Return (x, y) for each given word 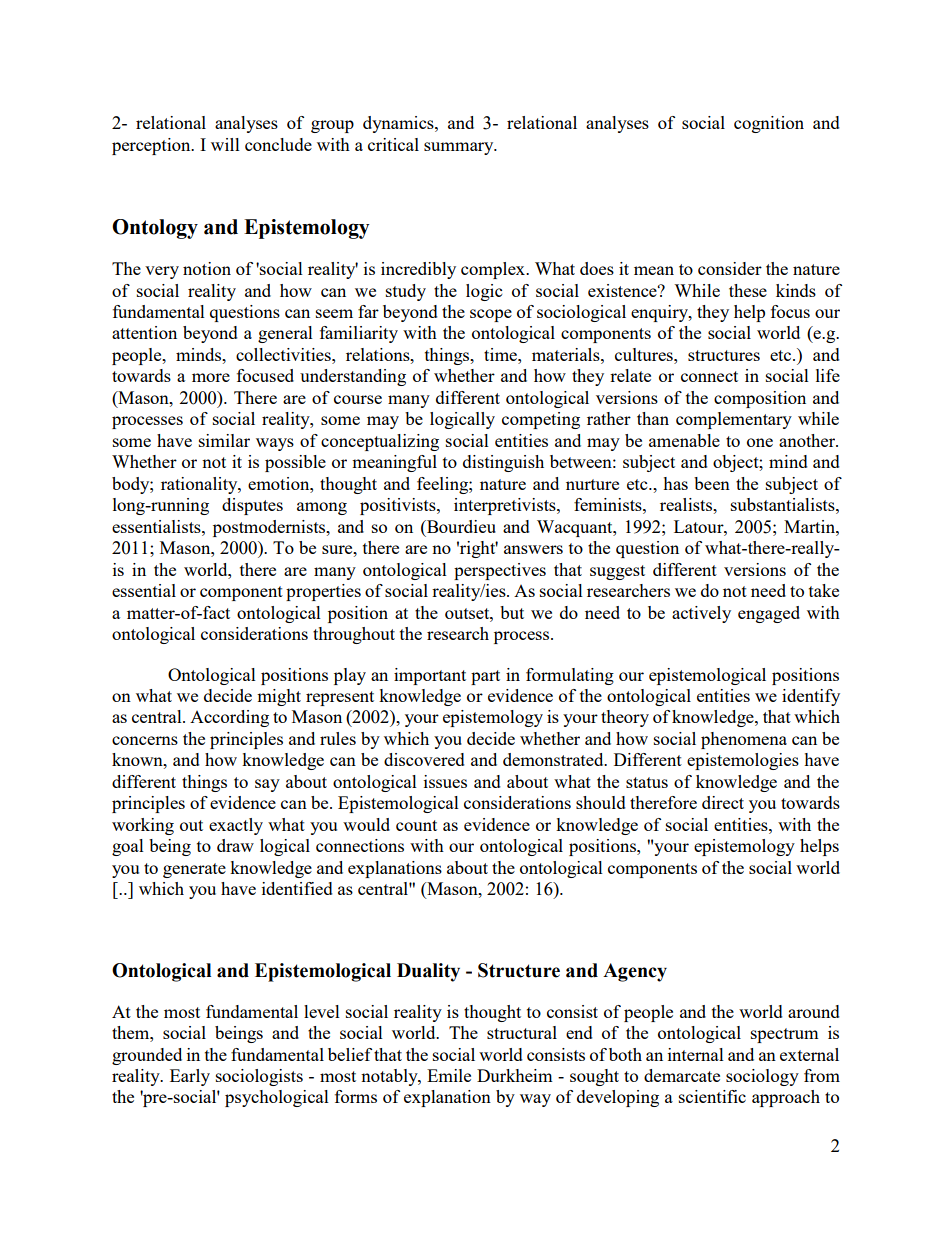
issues (445, 781)
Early (190, 1077)
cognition (769, 124)
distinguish (503, 463)
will (225, 144)
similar (224, 440)
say (267, 785)
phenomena (744, 740)
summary (460, 148)
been (712, 483)
